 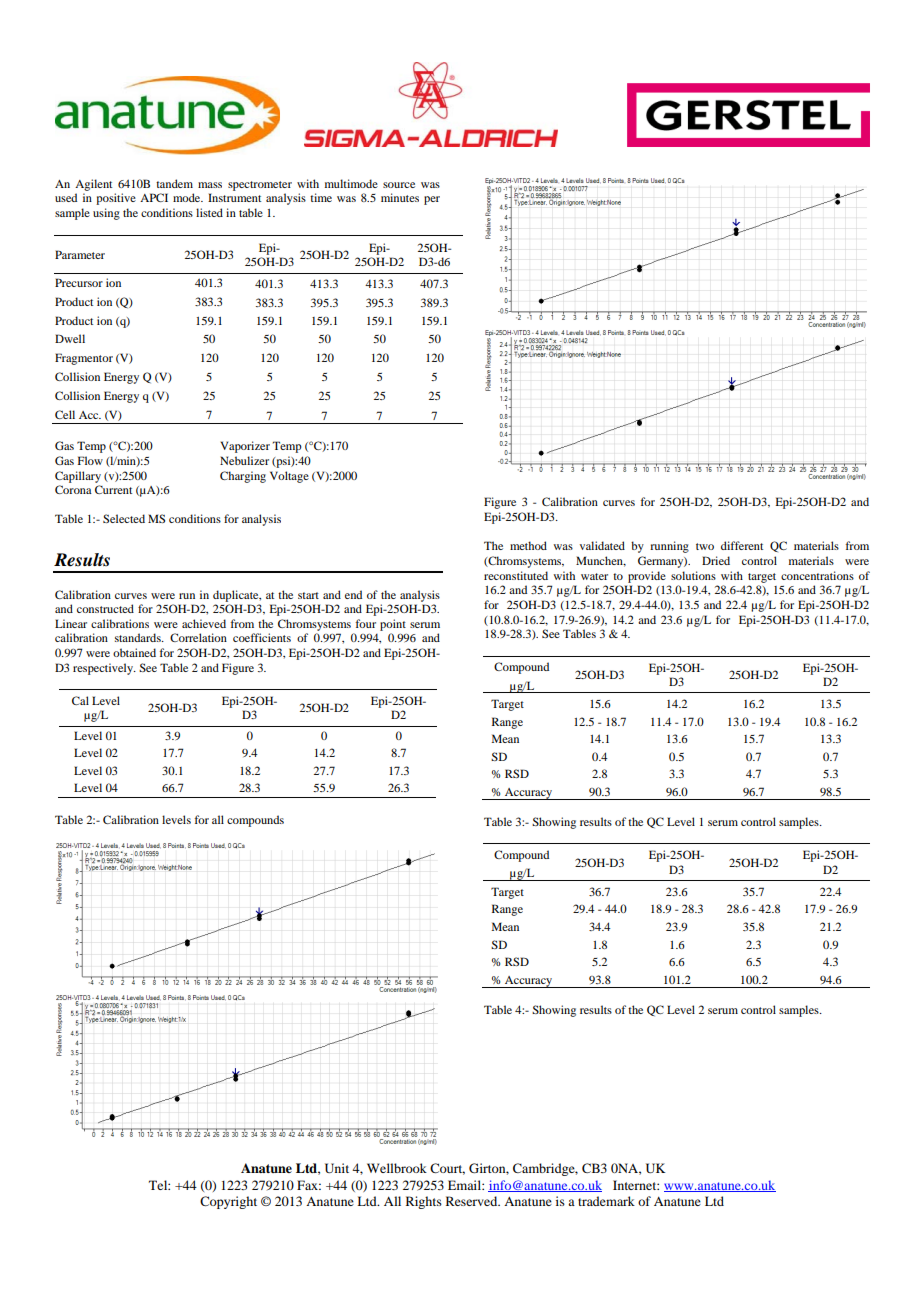 I want to click on solutions, so click(x=693, y=575).
